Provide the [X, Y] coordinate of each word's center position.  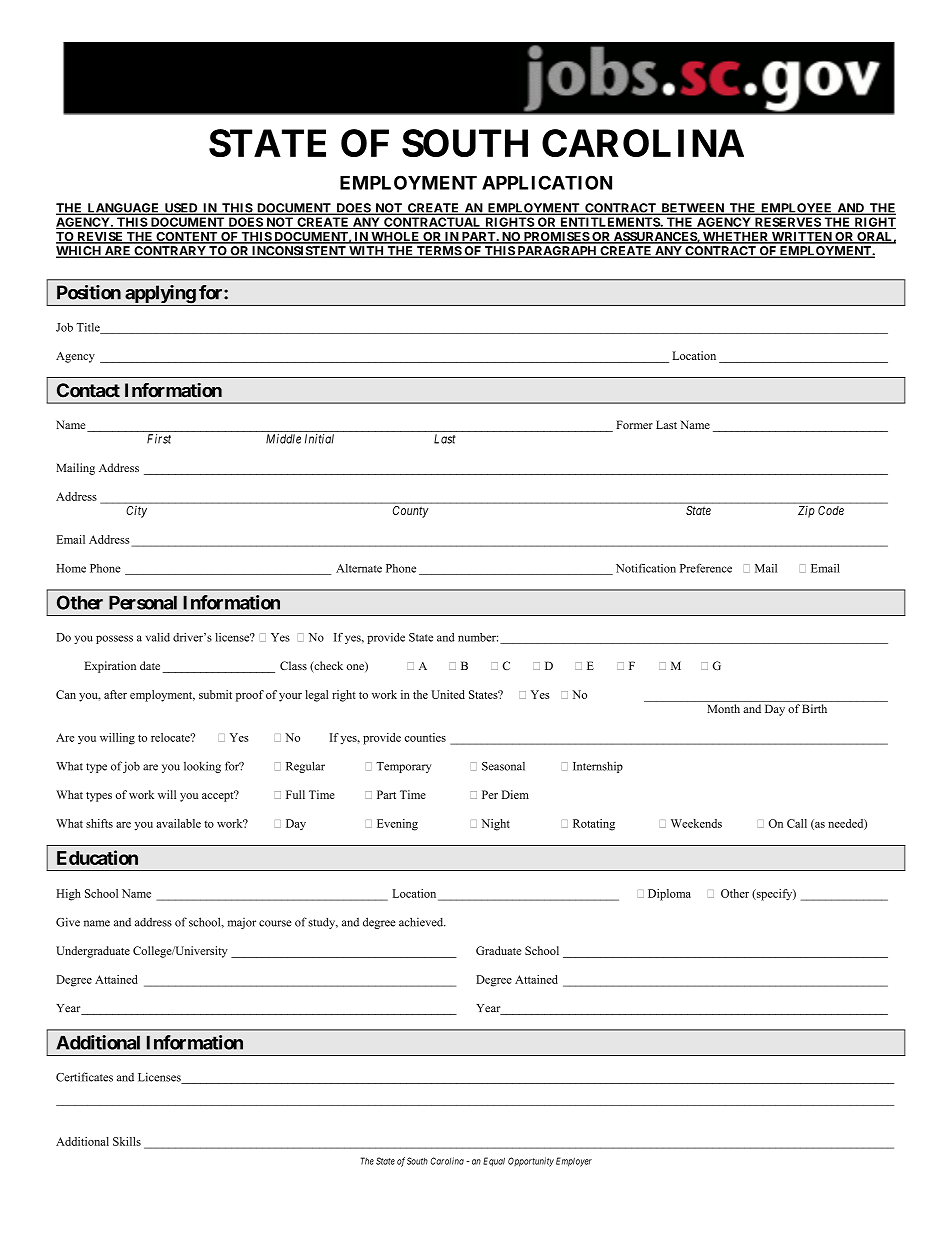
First [159, 439]
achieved [422, 922]
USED [181, 209]
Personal [143, 602]
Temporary [403, 767]
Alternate [359, 568]
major [242, 923]
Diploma [669, 895]
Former [634, 424]
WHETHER [736, 238]
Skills [127, 1141]
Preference [706, 568]
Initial [319, 439]
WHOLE [395, 238]
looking [202, 767]
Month [724, 708]
